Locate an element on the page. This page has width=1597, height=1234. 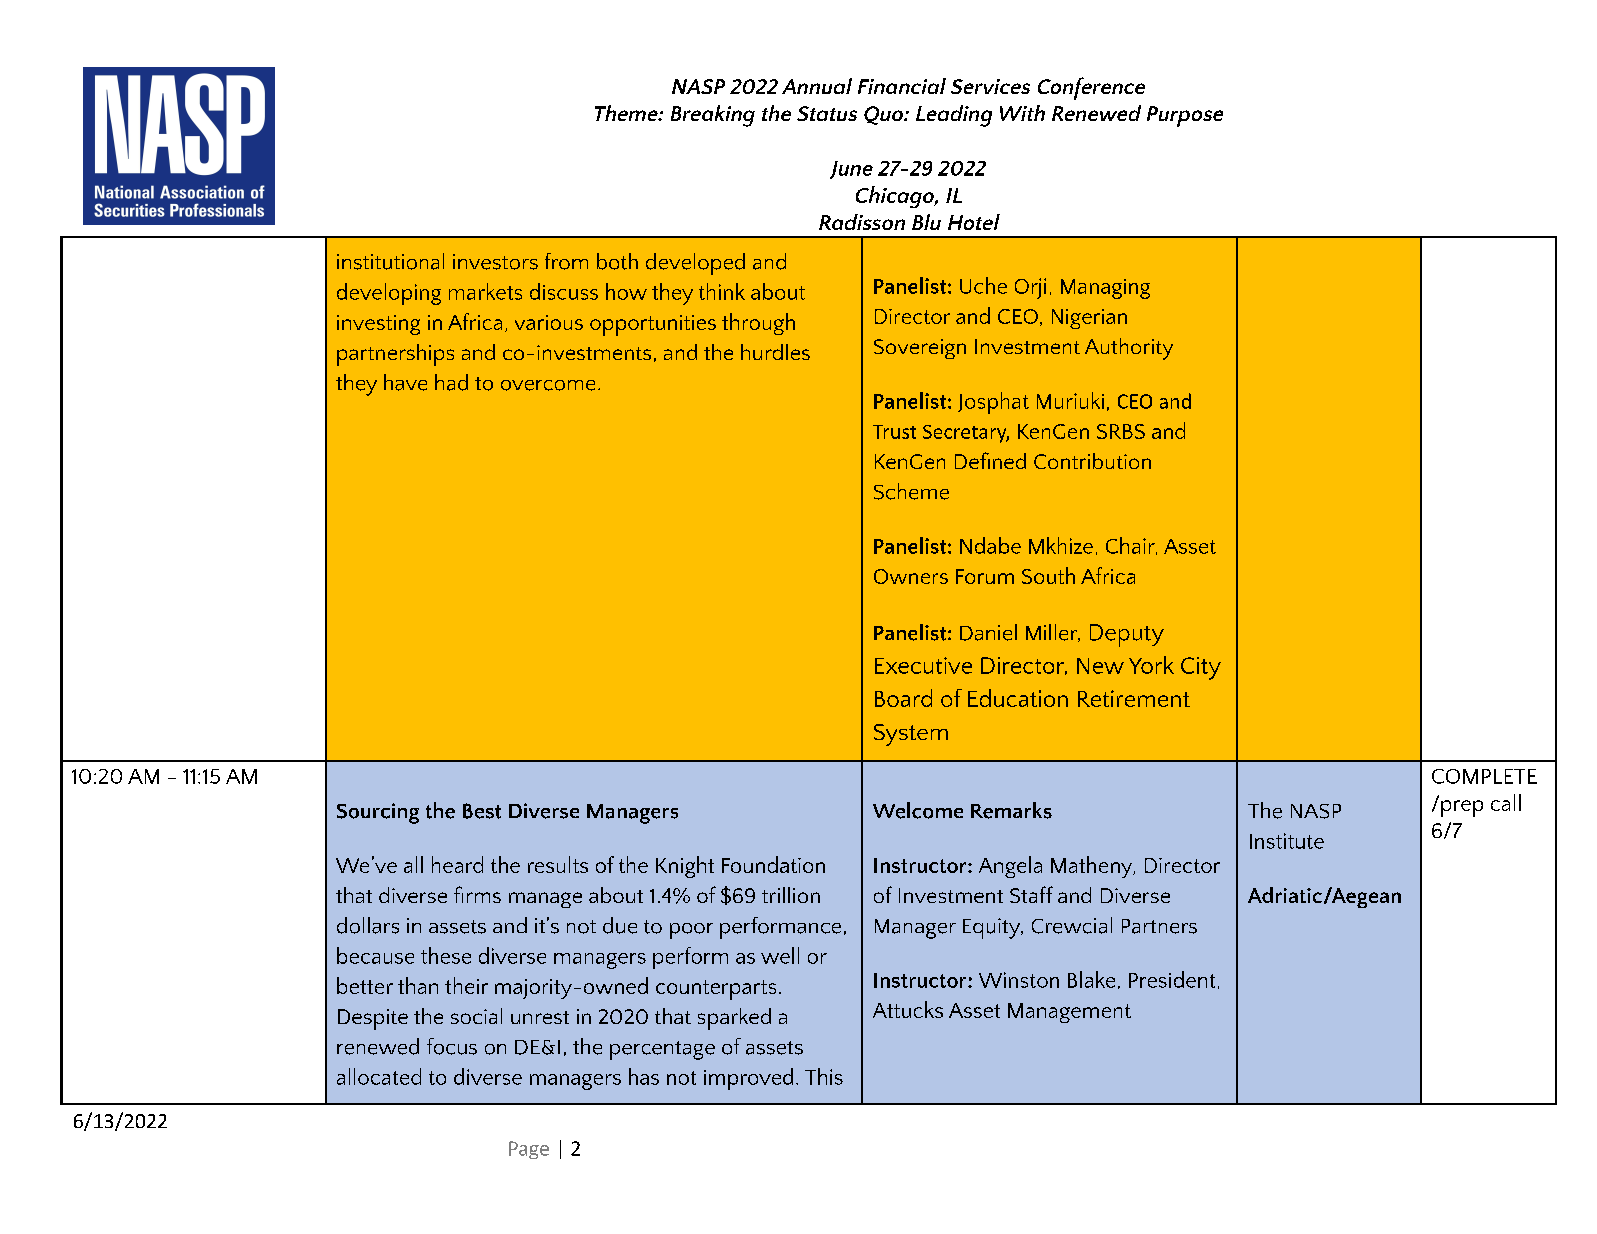
Leading is located at coordinates (954, 116).
